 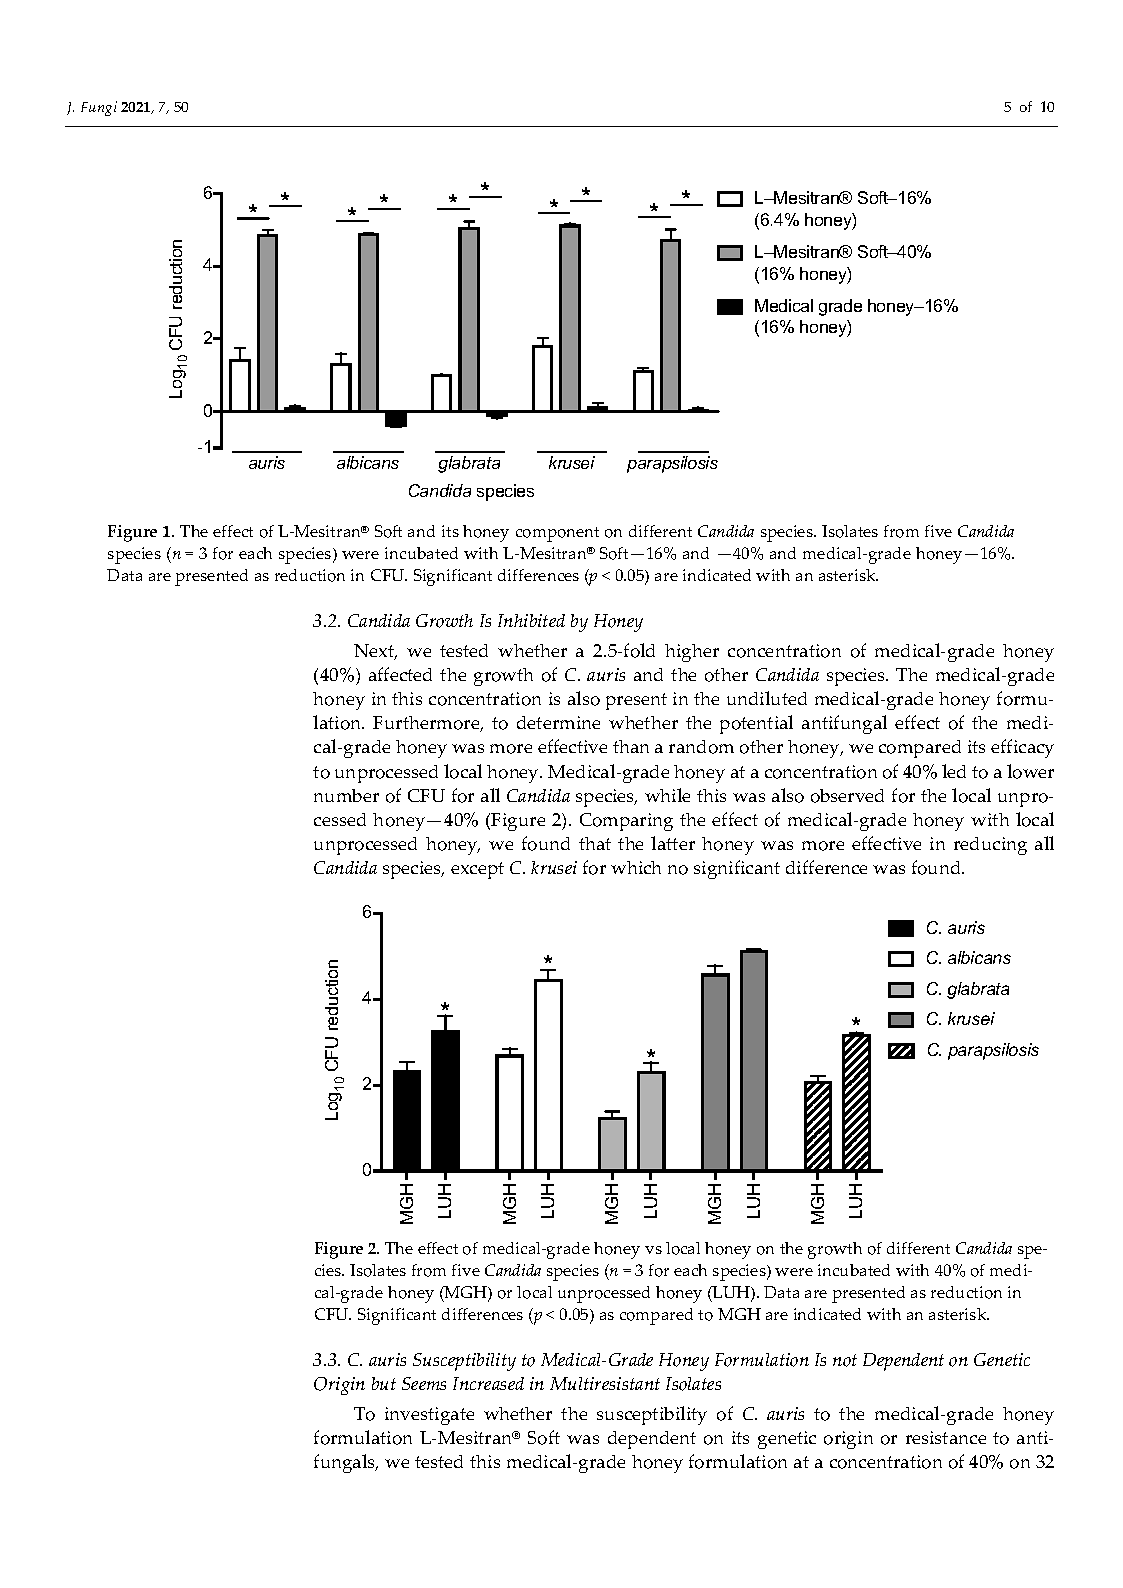 I want to click on Fungi, so click(x=99, y=108).
